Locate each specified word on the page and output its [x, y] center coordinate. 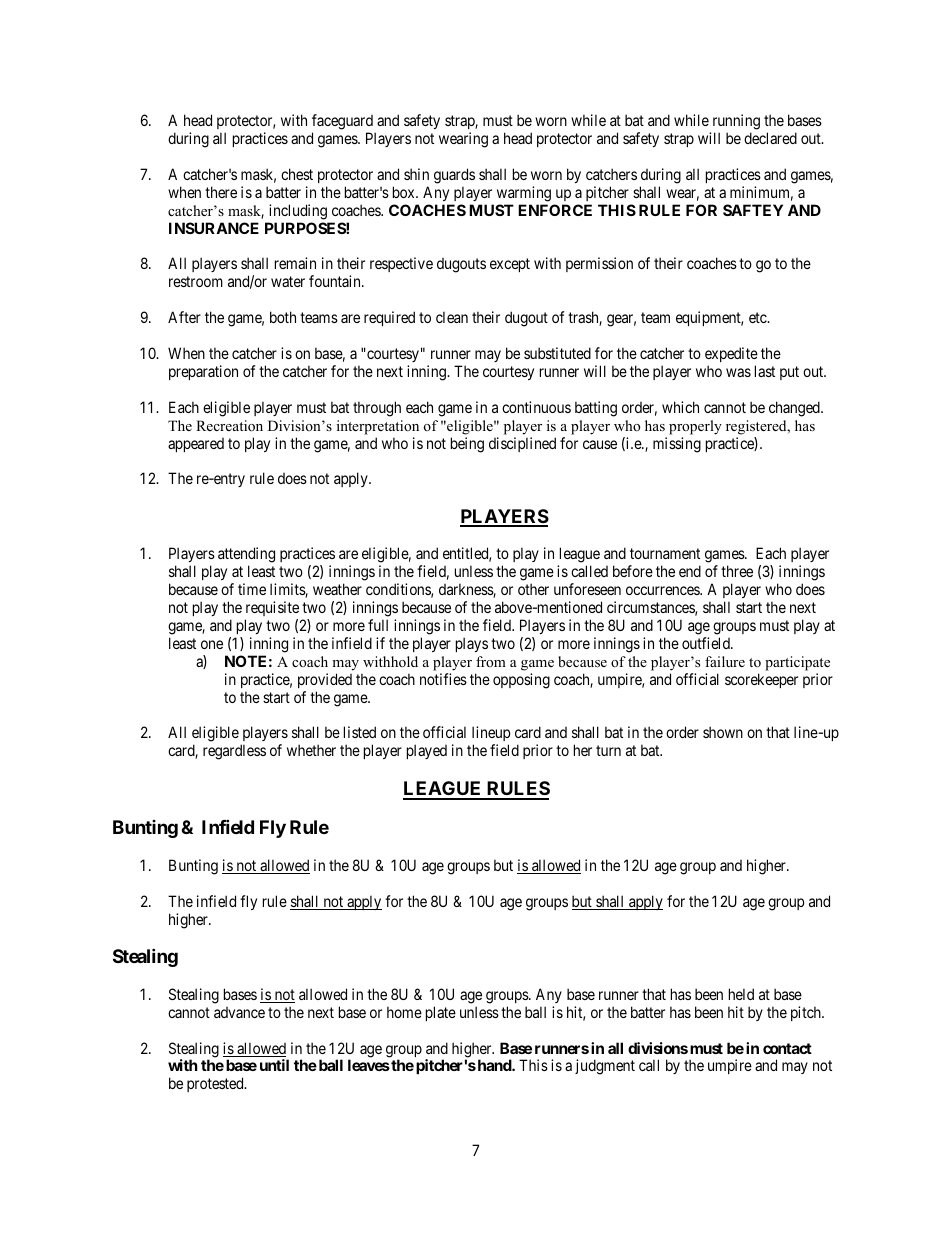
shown [723, 732]
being [467, 445]
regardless [234, 752]
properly [695, 427]
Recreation [229, 425]
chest [297, 174]
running [736, 122]
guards [454, 176]
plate [441, 1013]
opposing [521, 681]
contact [787, 1048]
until [274, 1065]
